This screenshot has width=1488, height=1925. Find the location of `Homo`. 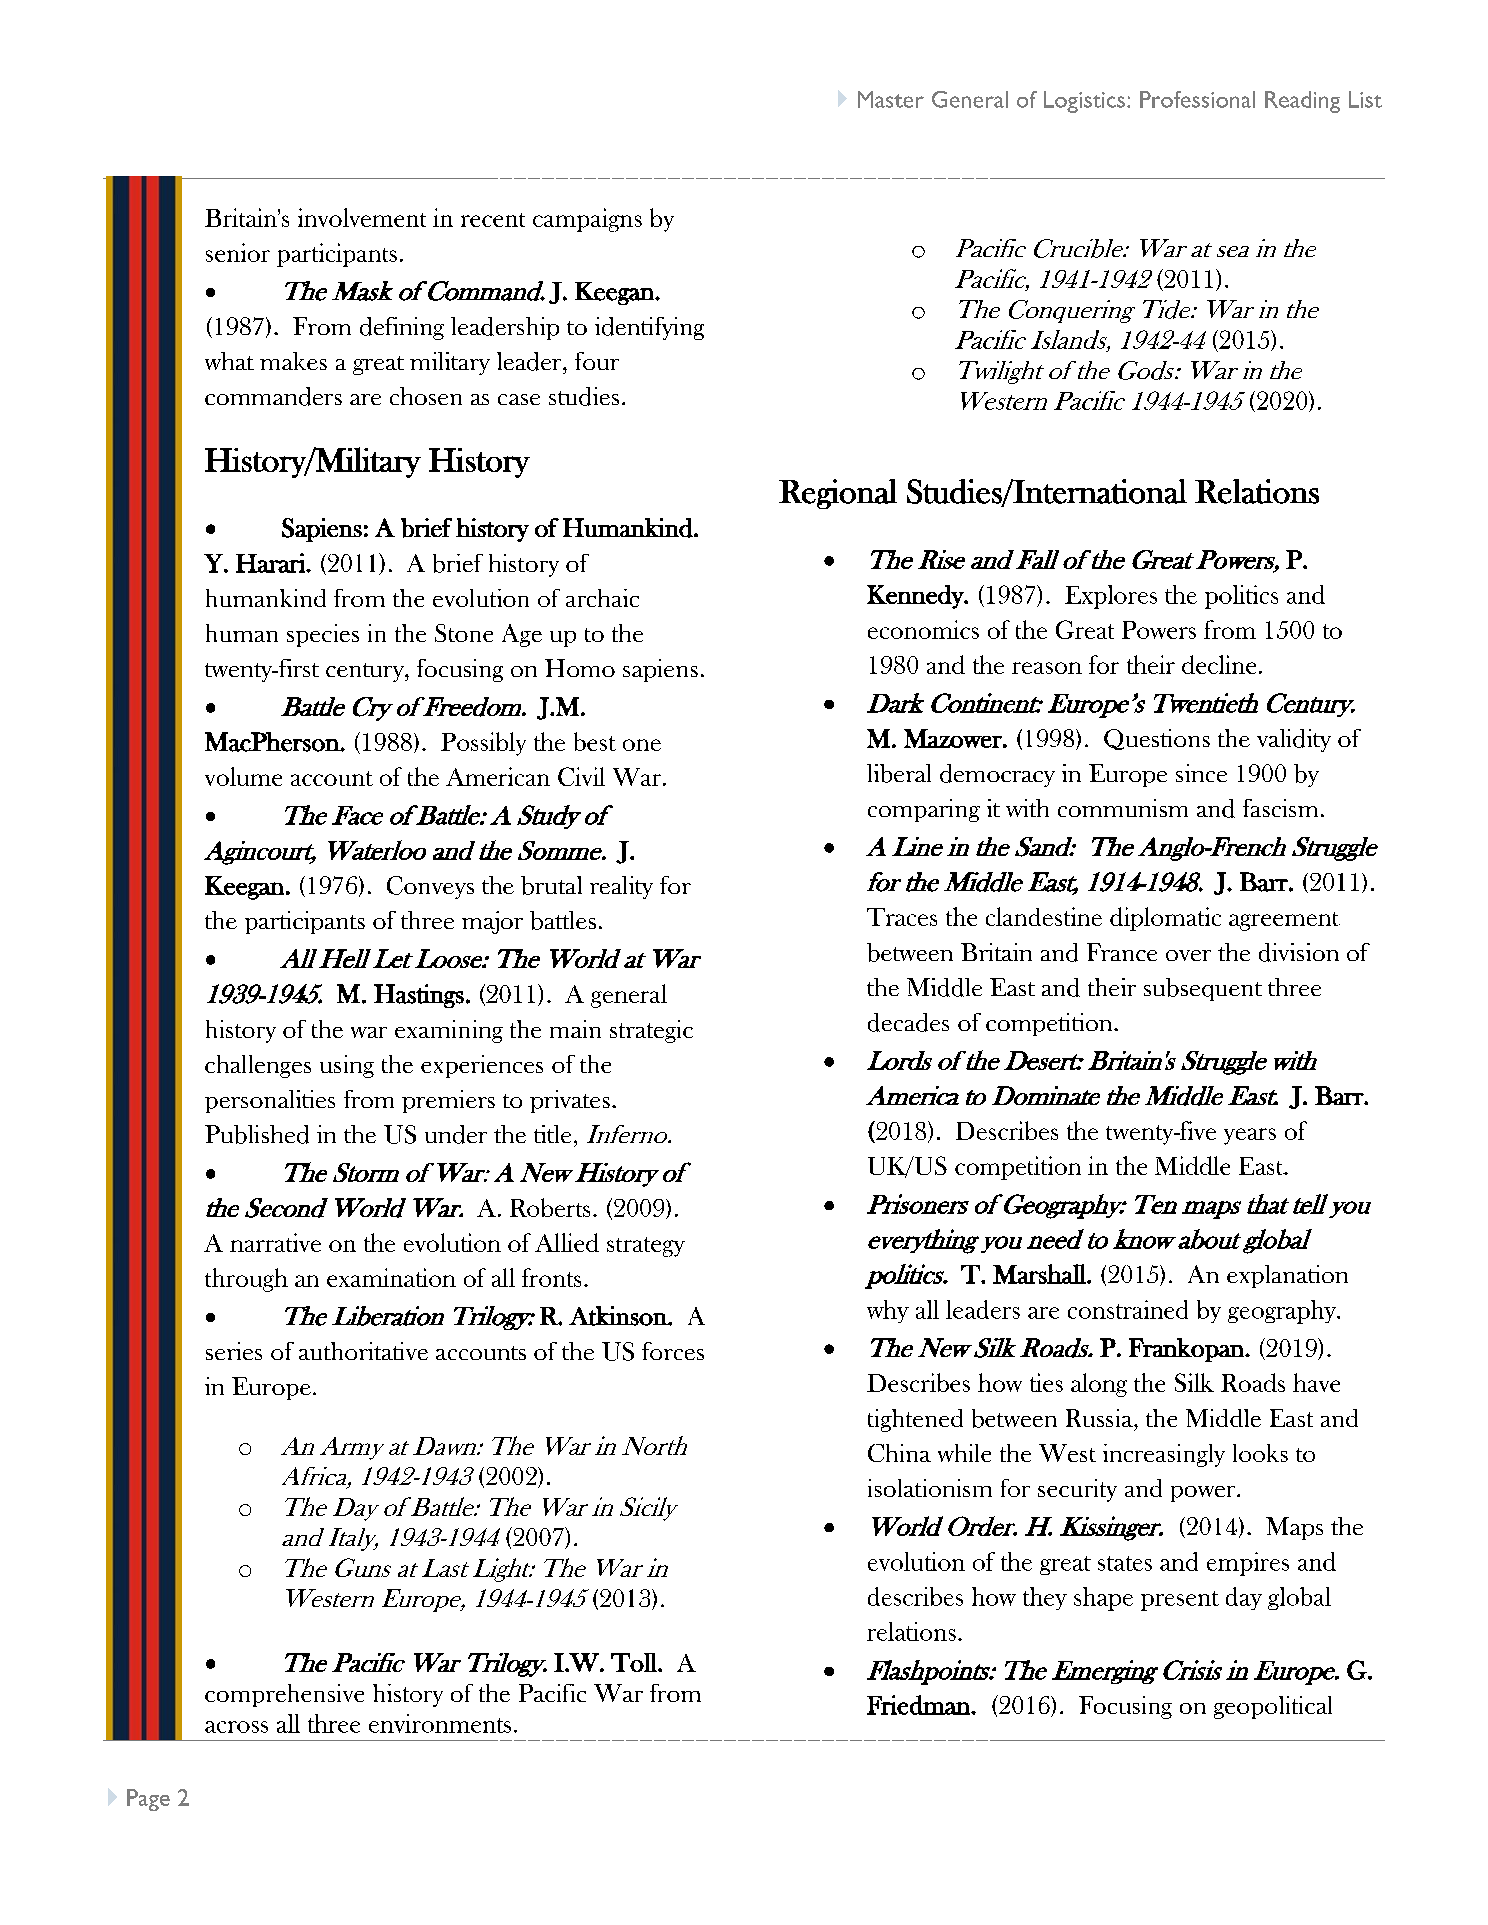

Homo is located at coordinates (580, 668).
